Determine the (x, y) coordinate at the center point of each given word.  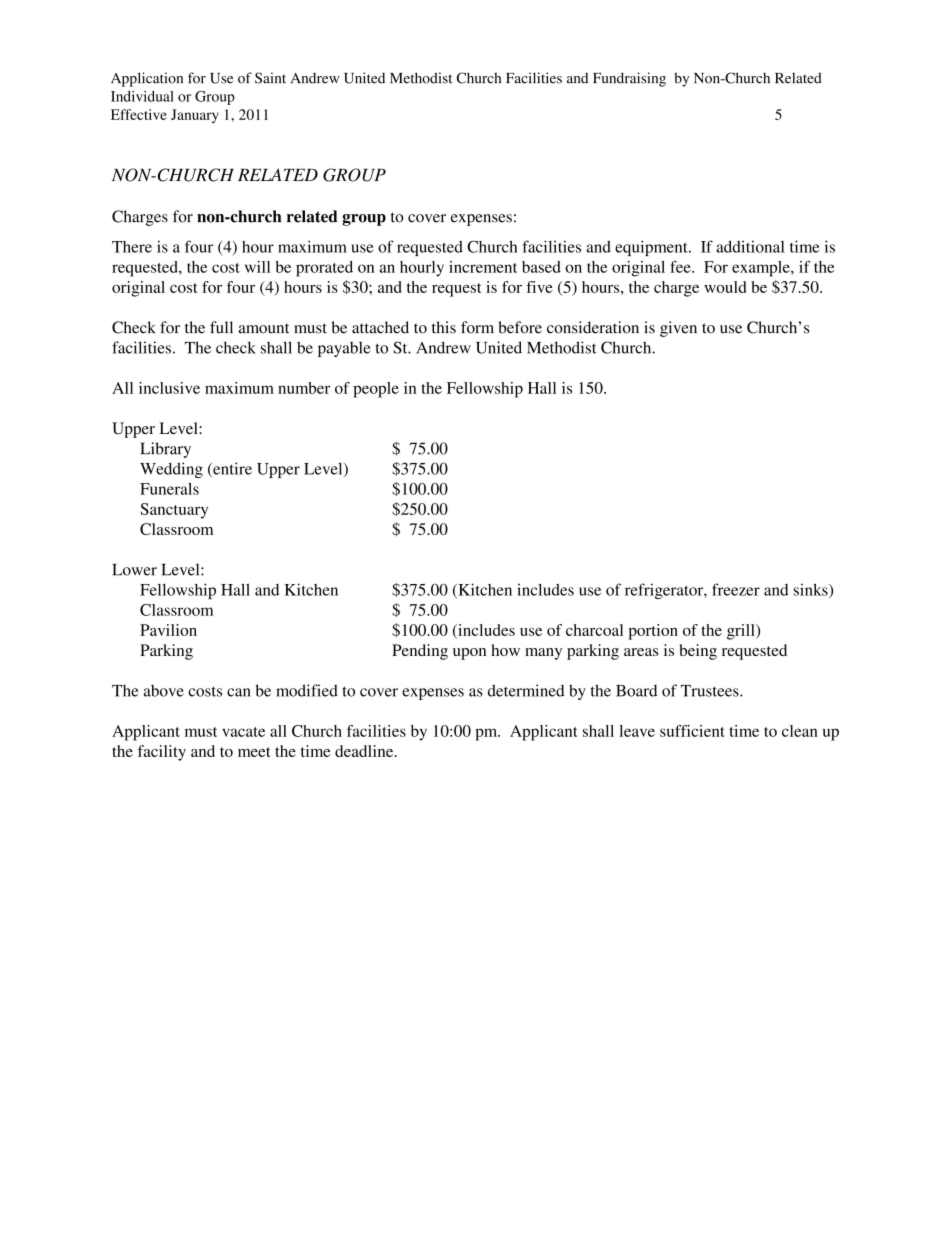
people (376, 390)
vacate (243, 732)
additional (750, 246)
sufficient (692, 731)
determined (526, 690)
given (678, 329)
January (195, 116)
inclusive (169, 388)
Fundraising (629, 79)
